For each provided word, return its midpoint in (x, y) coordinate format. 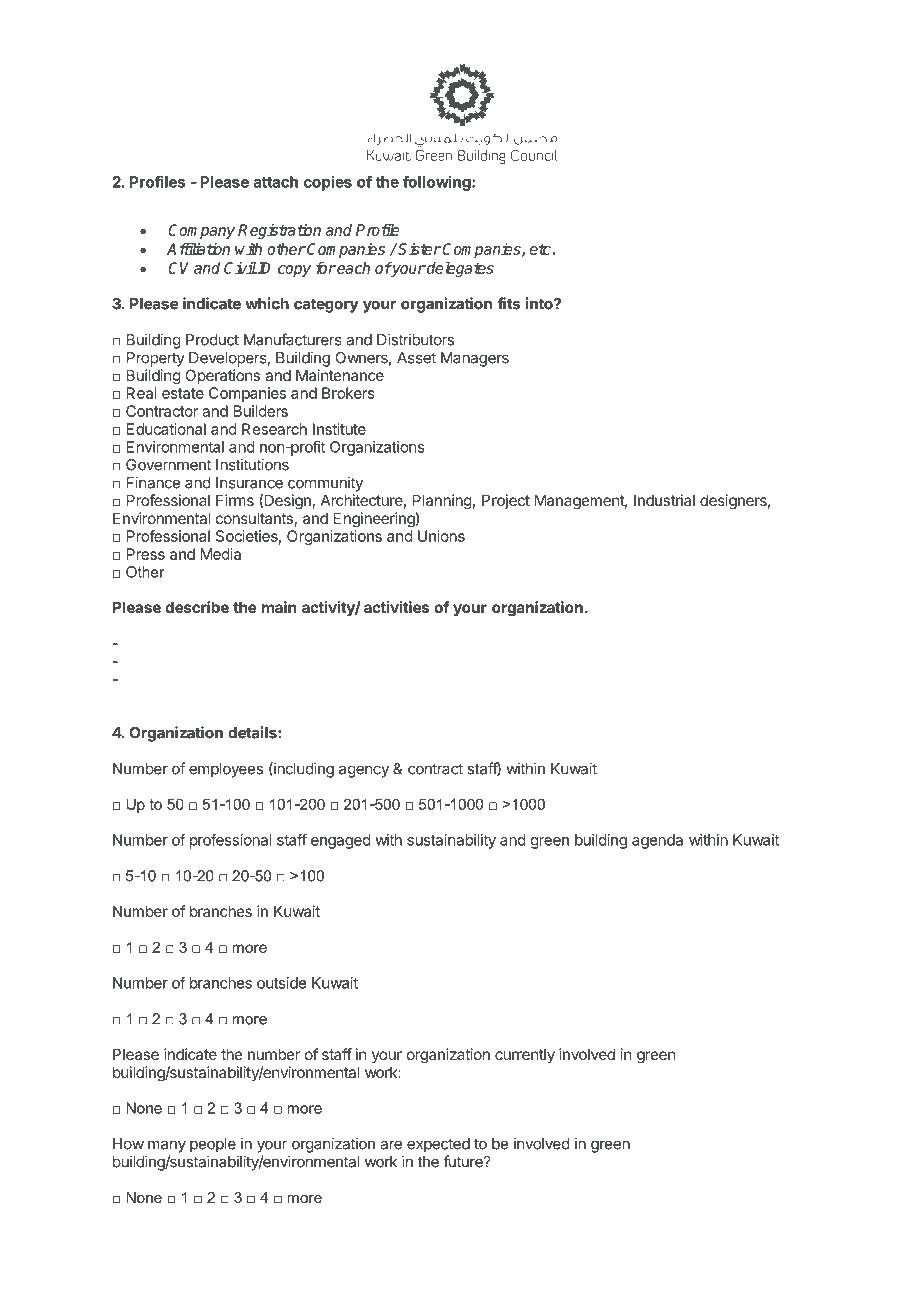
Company (201, 231)
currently (525, 1055)
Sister (420, 249)
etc (540, 249)
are (391, 1145)
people (213, 1145)
